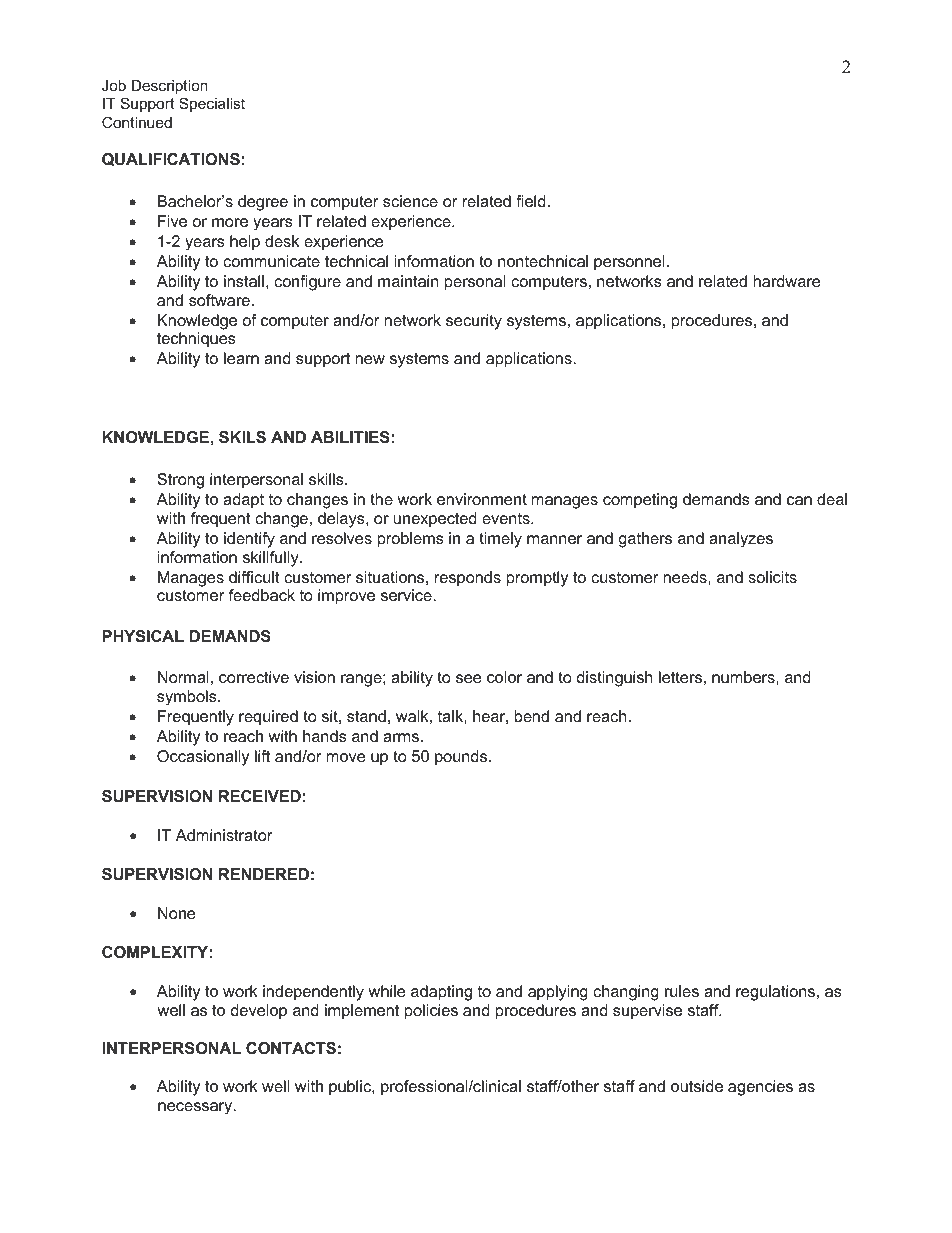  Describe the element at coordinates (760, 1088) in the document. I see `agencies` at that location.
